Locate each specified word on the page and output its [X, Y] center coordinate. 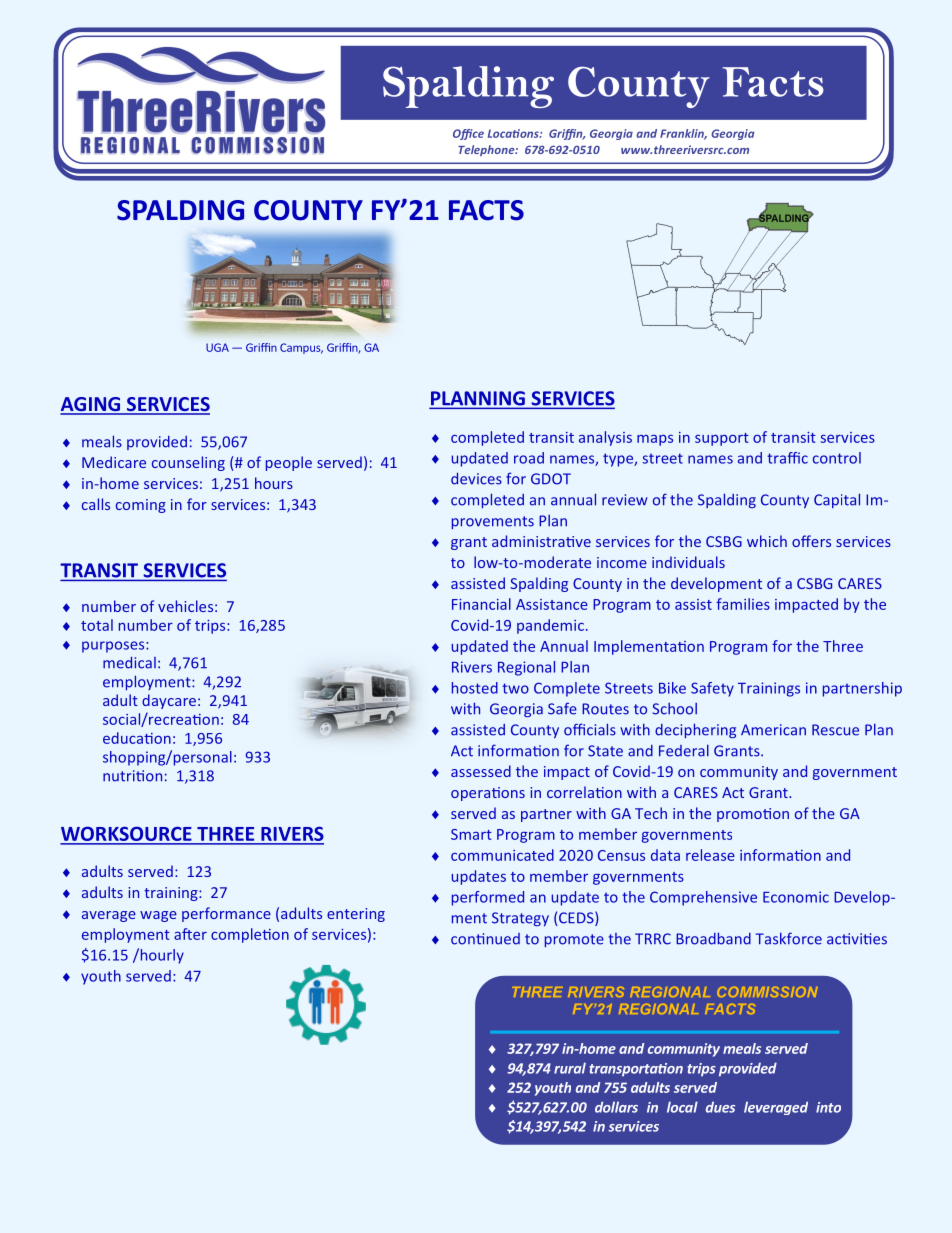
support [722, 439]
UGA [217, 347]
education [137, 738]
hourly [161, 956]
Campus [301, 348]
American [773, 730]
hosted [475, 688]
